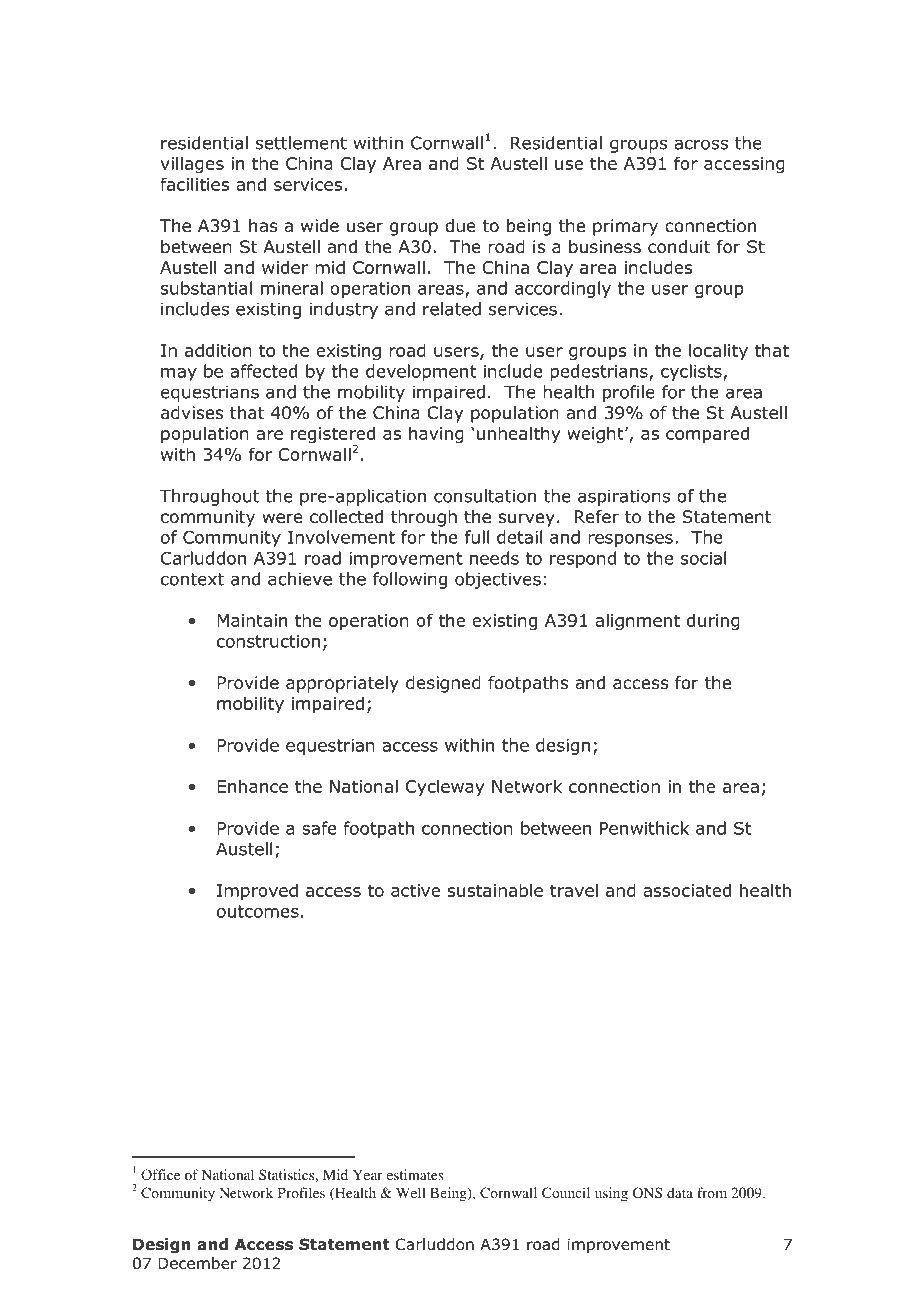  What do you see at coordinates (625, 227) in the screenshot?
I see `primary` at bounding box center [625, 227].
